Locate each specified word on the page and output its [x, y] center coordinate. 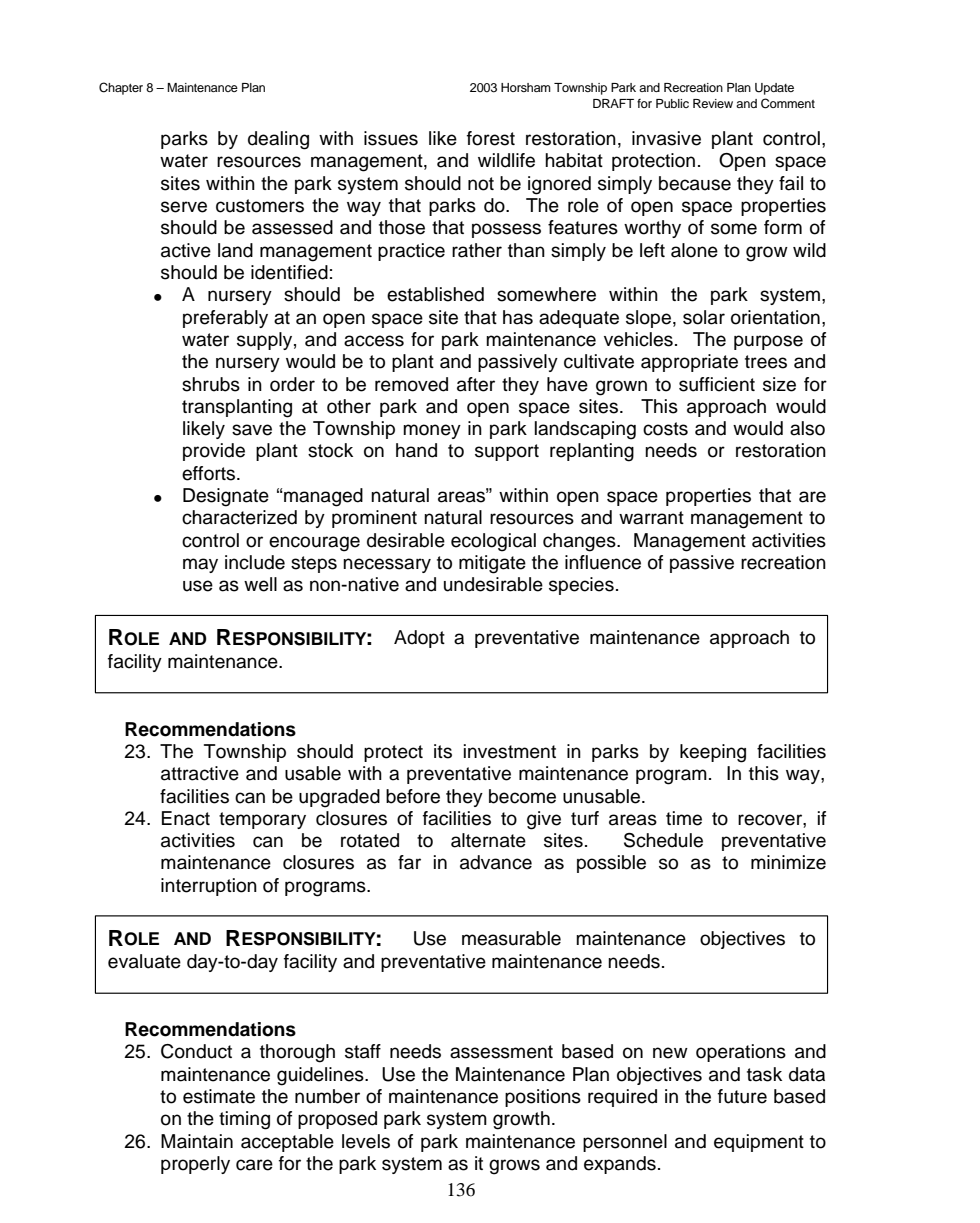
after [476, 384]
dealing [278, 140]
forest [491, 138]
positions [543, 1098]
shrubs [211, 384]
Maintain [197, 1141]
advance [496, 862]
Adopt [419, 639]
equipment [759, 1143]
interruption [209, 887]
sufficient [717, 384]
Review [713, 103]
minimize [788, 862]
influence [603, 562]
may [200, 565]
